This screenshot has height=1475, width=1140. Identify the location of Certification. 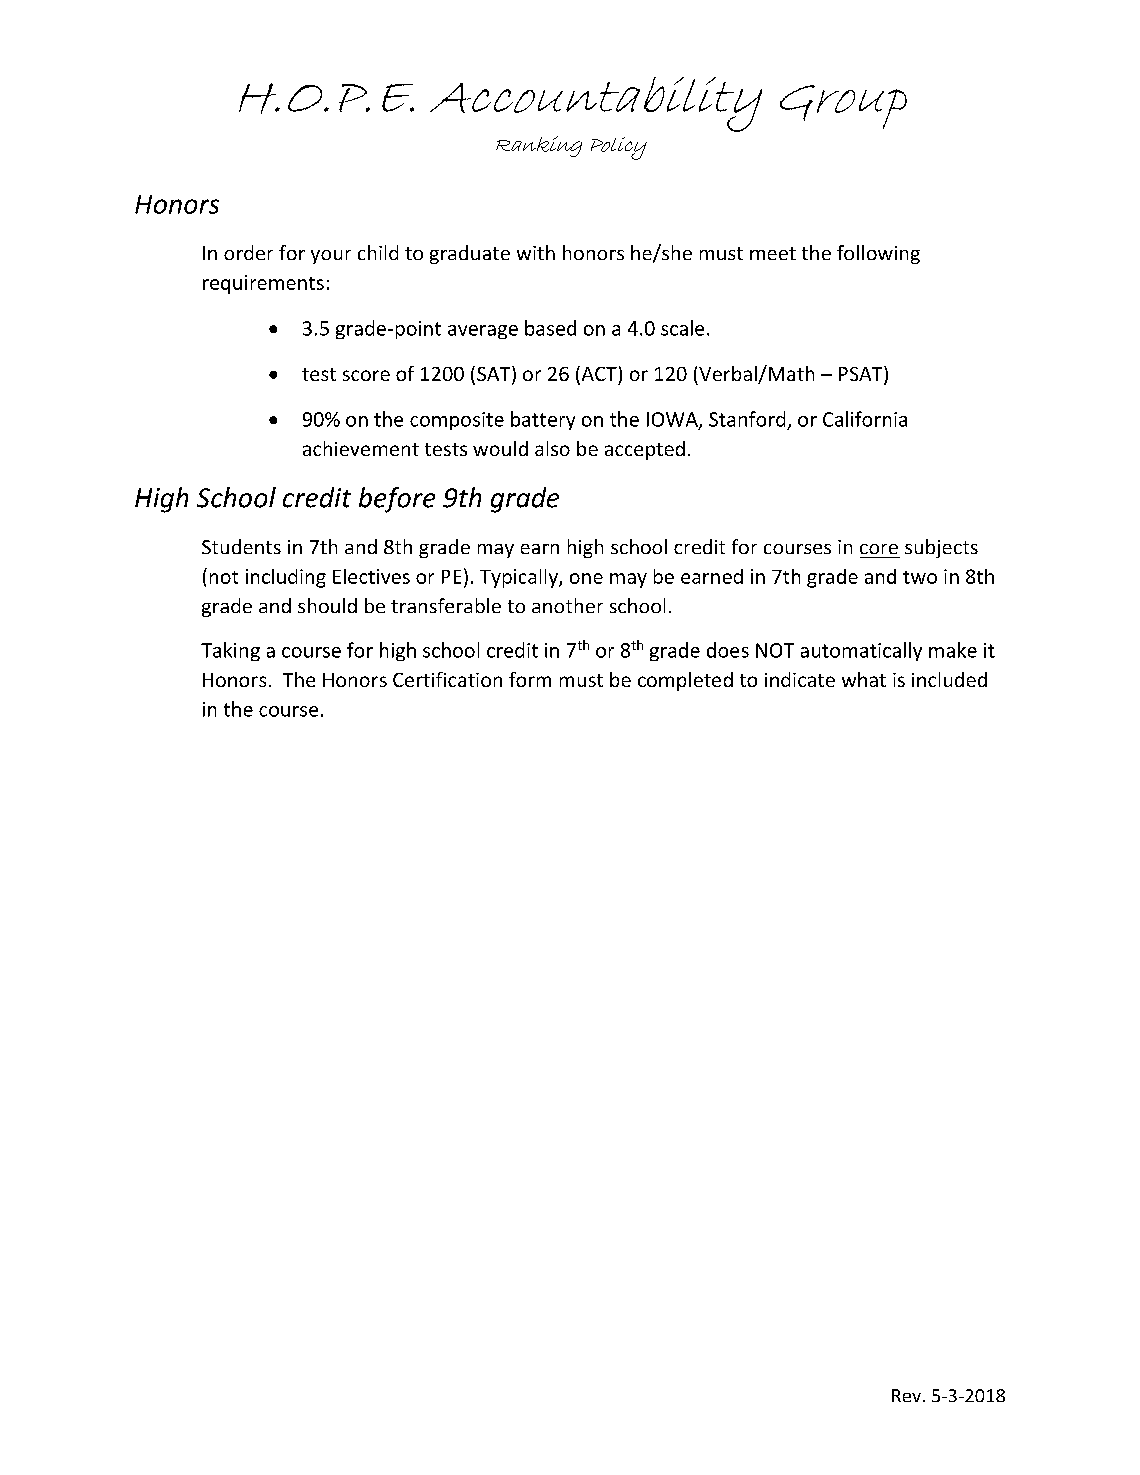
(447, 679).
